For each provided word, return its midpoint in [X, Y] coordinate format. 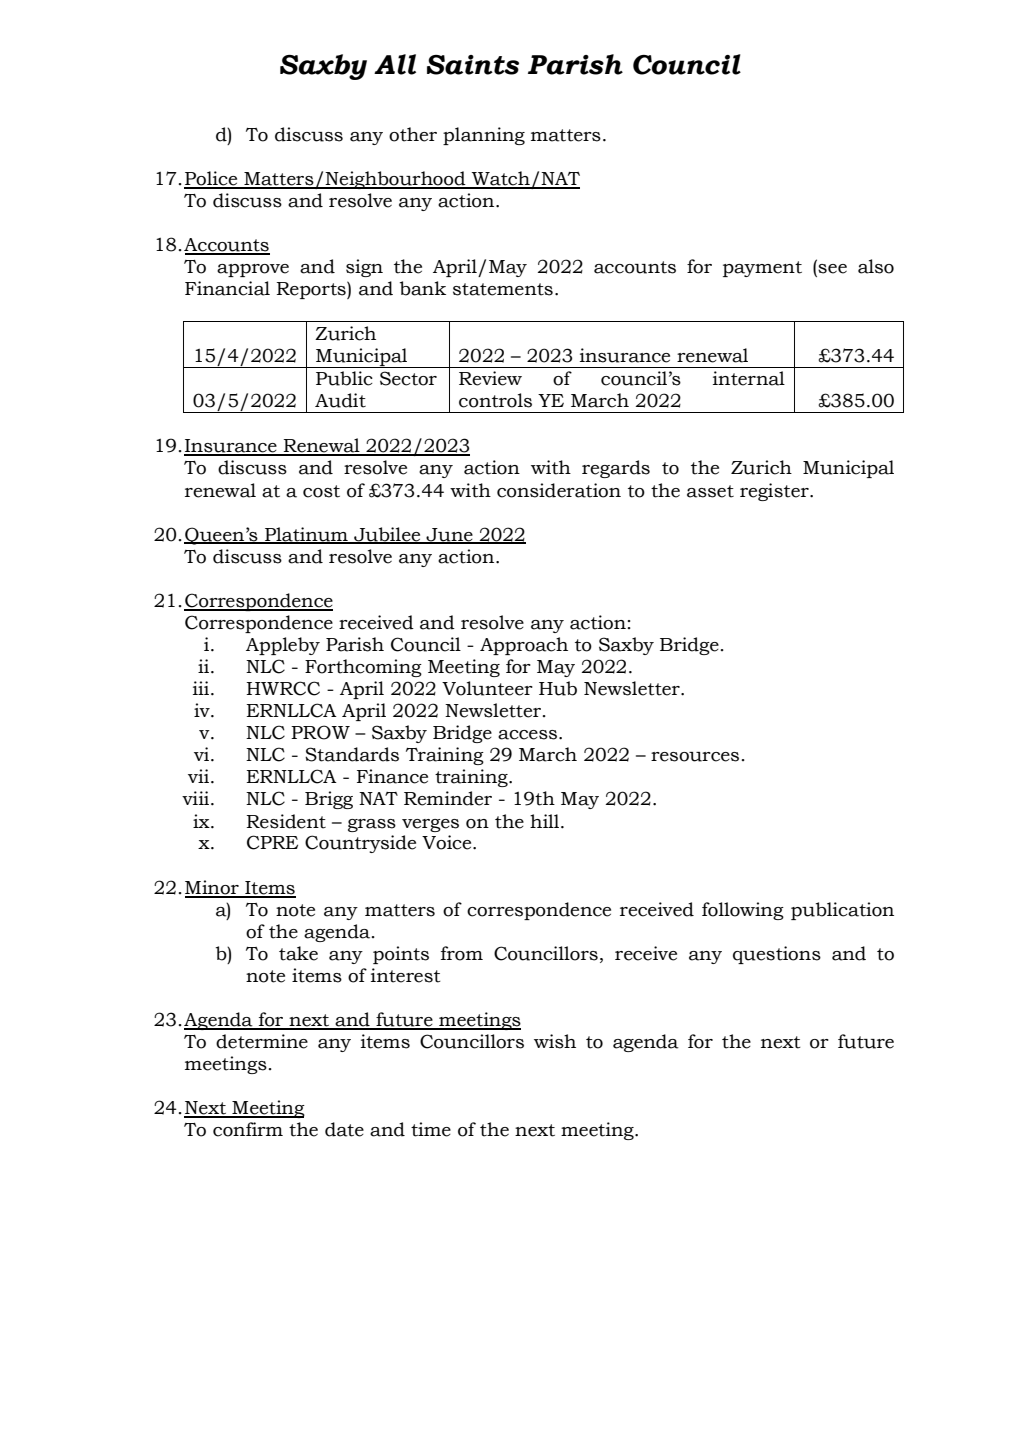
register [775, 492]
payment [762, 269]
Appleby [283, 646]
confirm [248, 1129]
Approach [524, 646]
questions [777, 955]
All [395, 64]
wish [555, 1041]
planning [484, 136]
